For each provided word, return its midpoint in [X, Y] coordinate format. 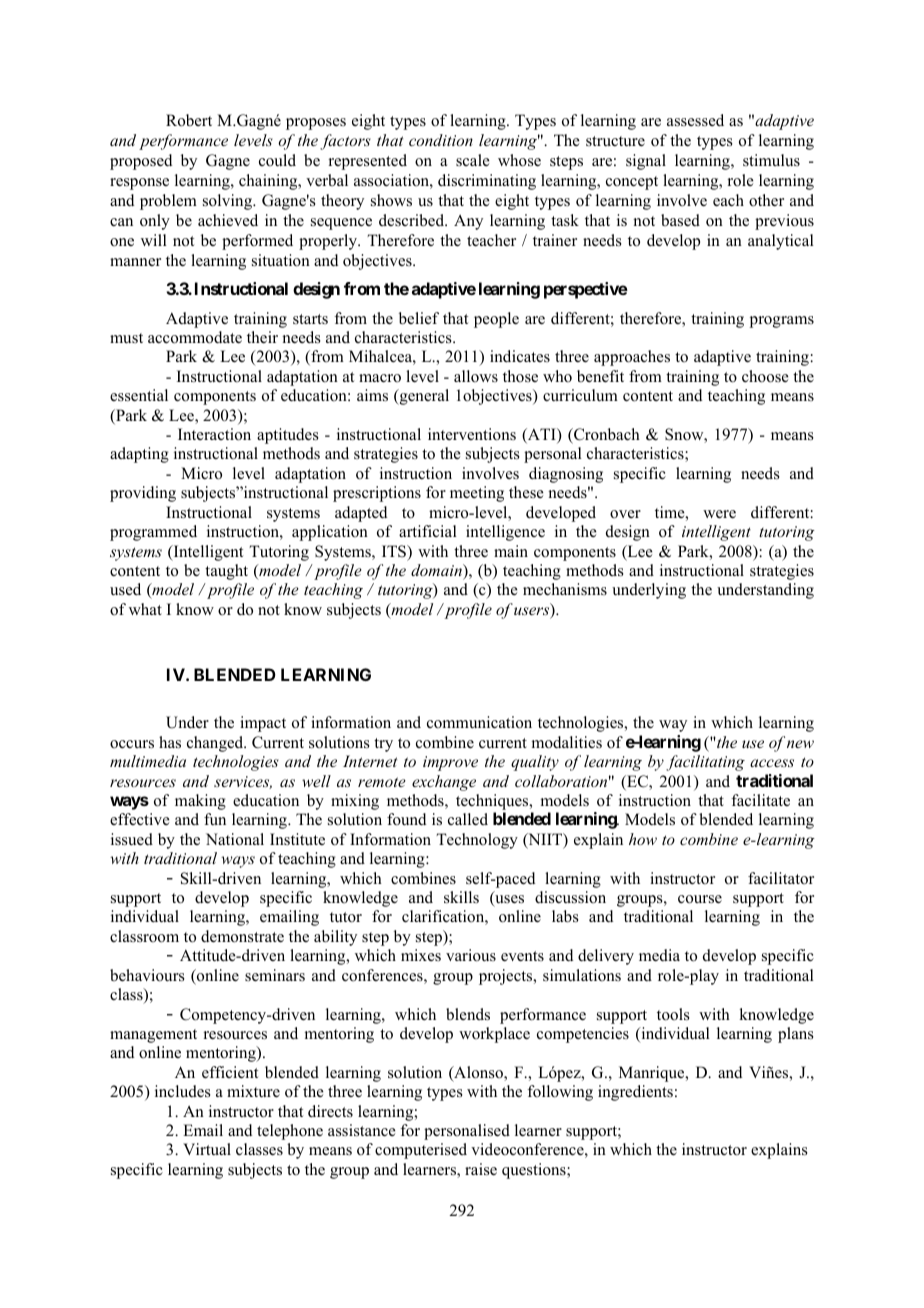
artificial [428, 531]
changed [216, 744]
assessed [695, 120]
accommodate [195, 337]
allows [476, 376]
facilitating [705, 763]
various [471, 955]
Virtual [207, 1149]
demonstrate [242, 936]
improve [450, 763]
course [700, 899]
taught [226, 572]
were [719, 514]
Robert [189, 120]
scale [473, 160]
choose [765, 376]
